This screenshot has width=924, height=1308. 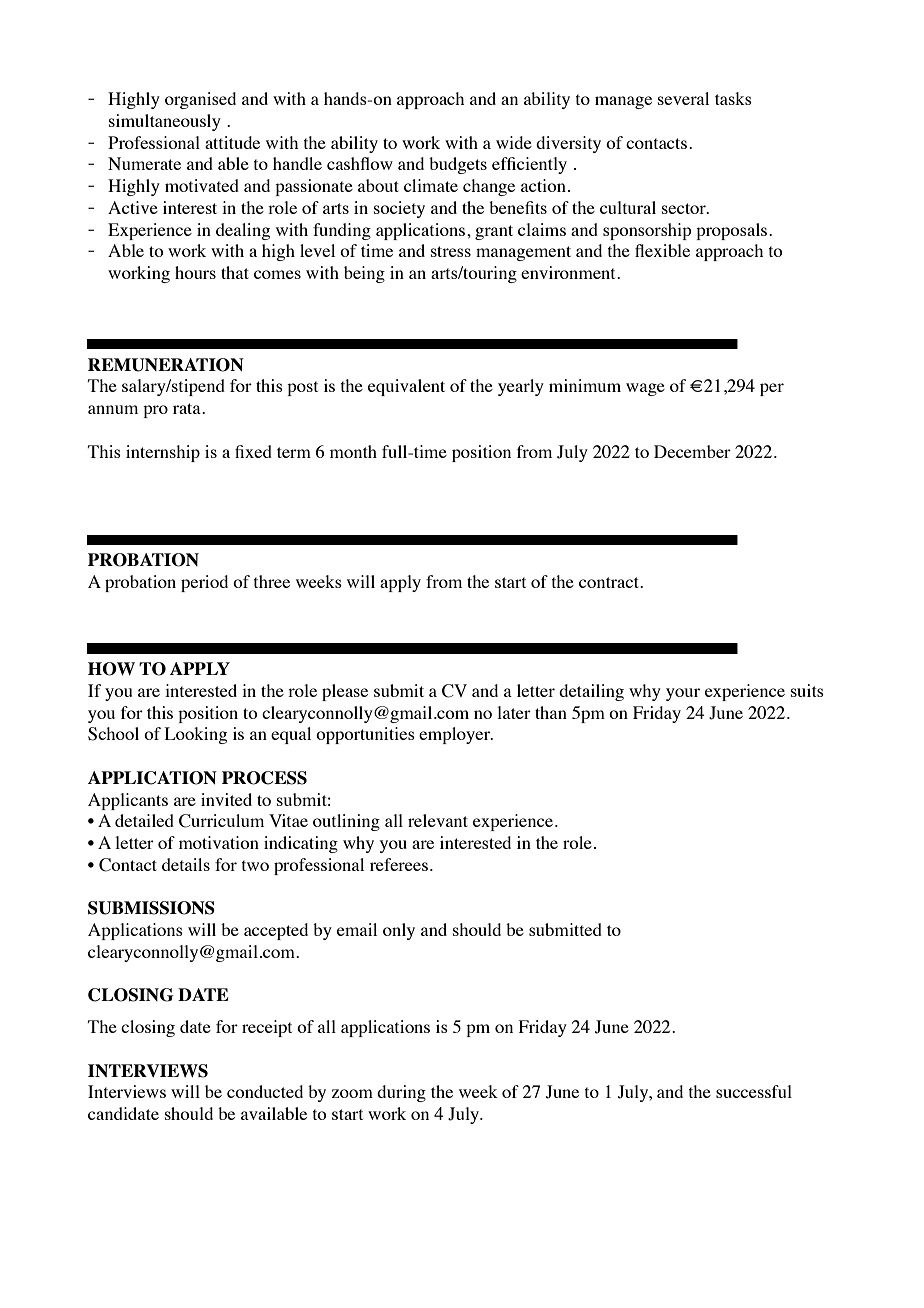 What do you see at coordinates (165, 122) in the screenshot?
I see `simultaneously` at bounding box center [165, 122].
